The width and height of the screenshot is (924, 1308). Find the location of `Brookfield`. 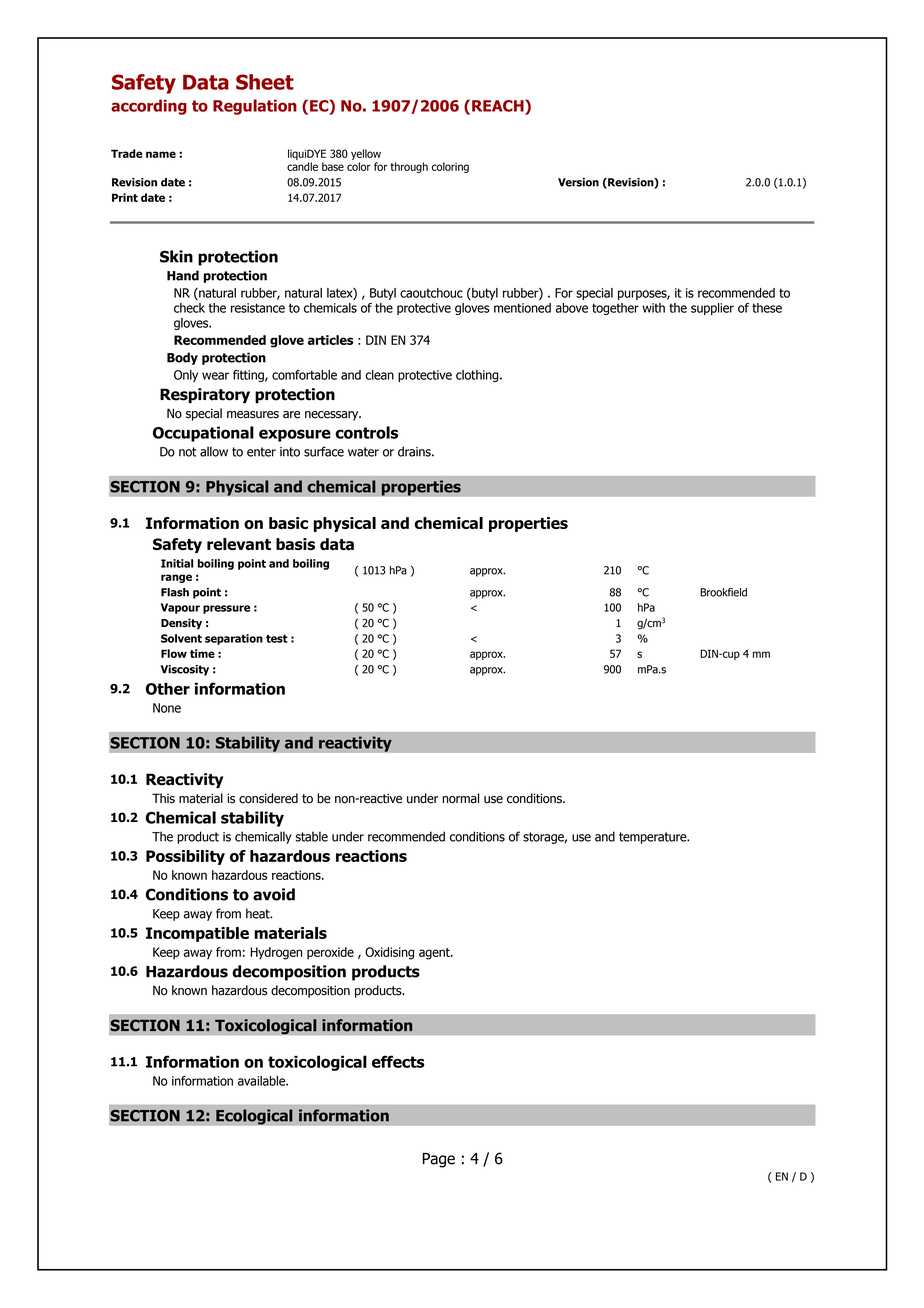

Brookfield is located at coordinates (723, 592).
